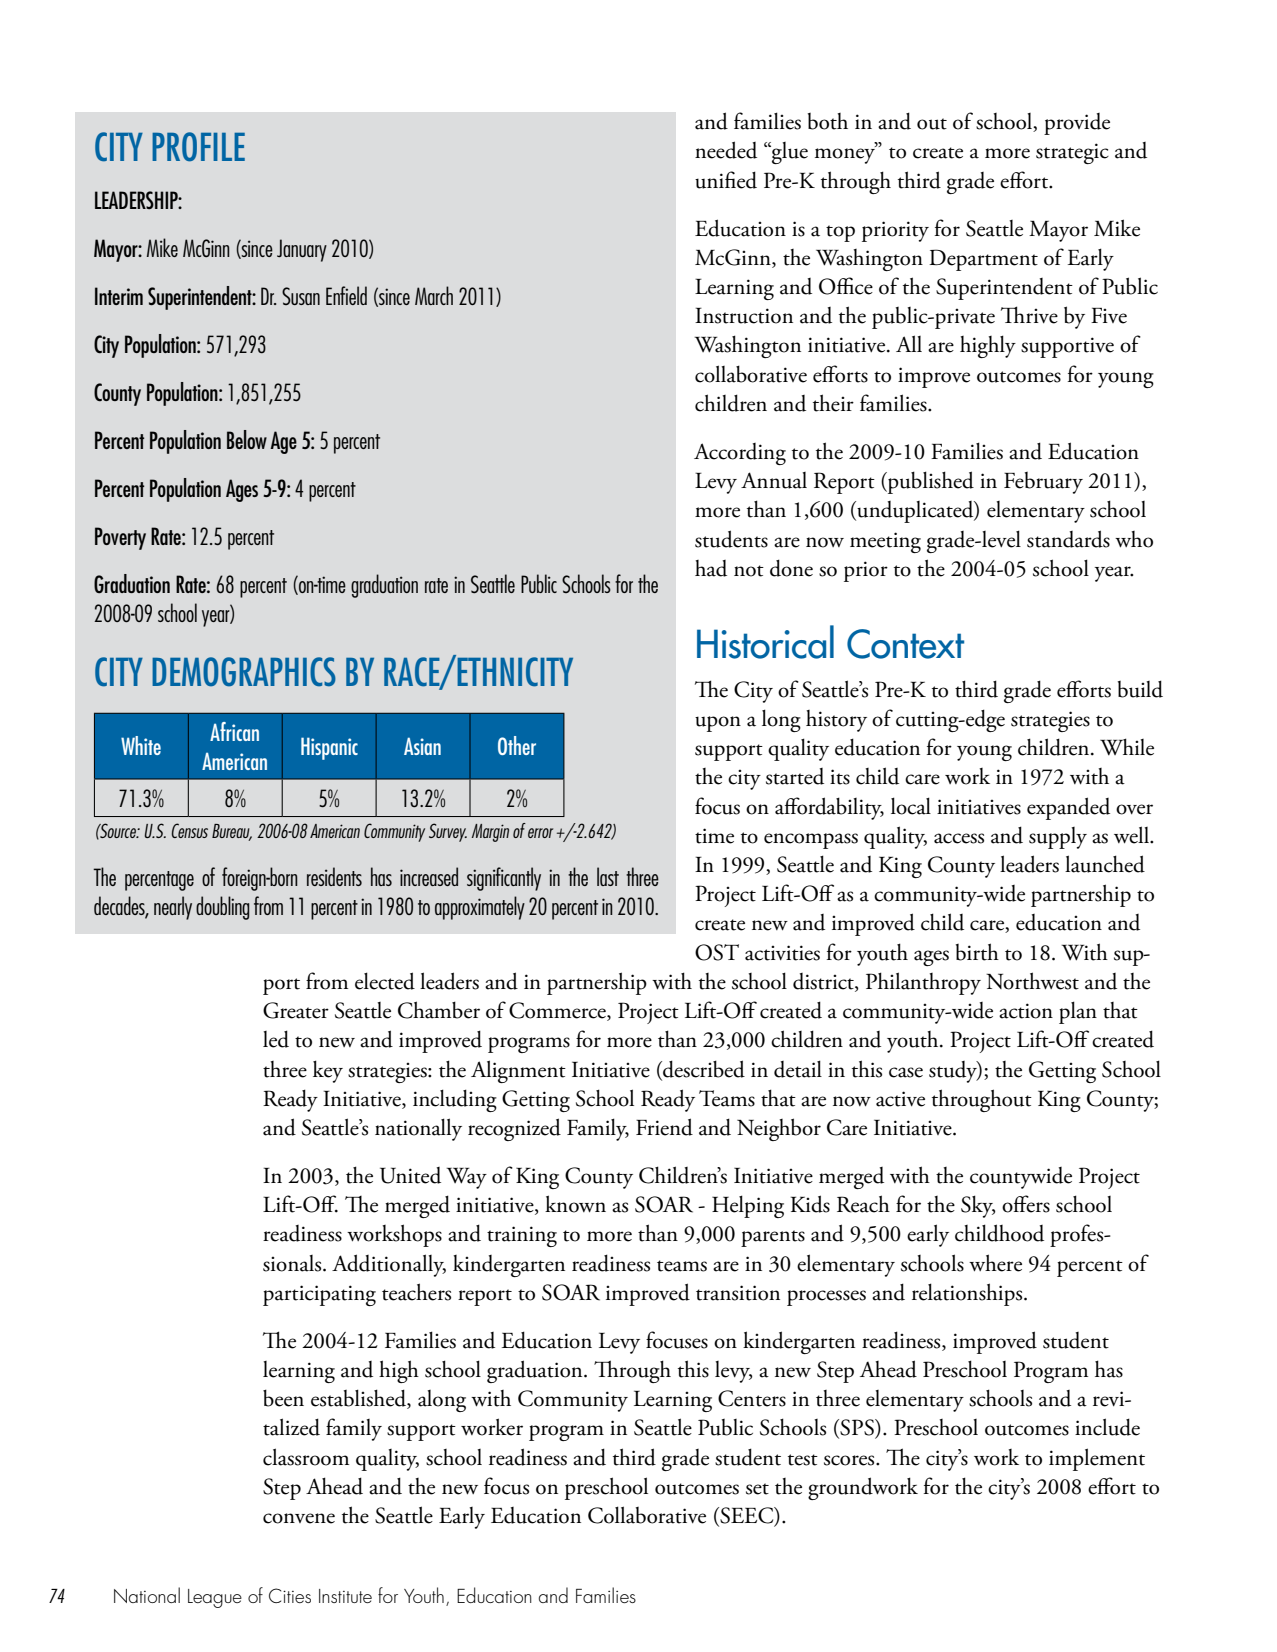 Image resolution: width=1277 pixels, height=1652 pixels. Describe the element at coordinates (1077, 124) in the screenshot. I see `provide` at that location.
